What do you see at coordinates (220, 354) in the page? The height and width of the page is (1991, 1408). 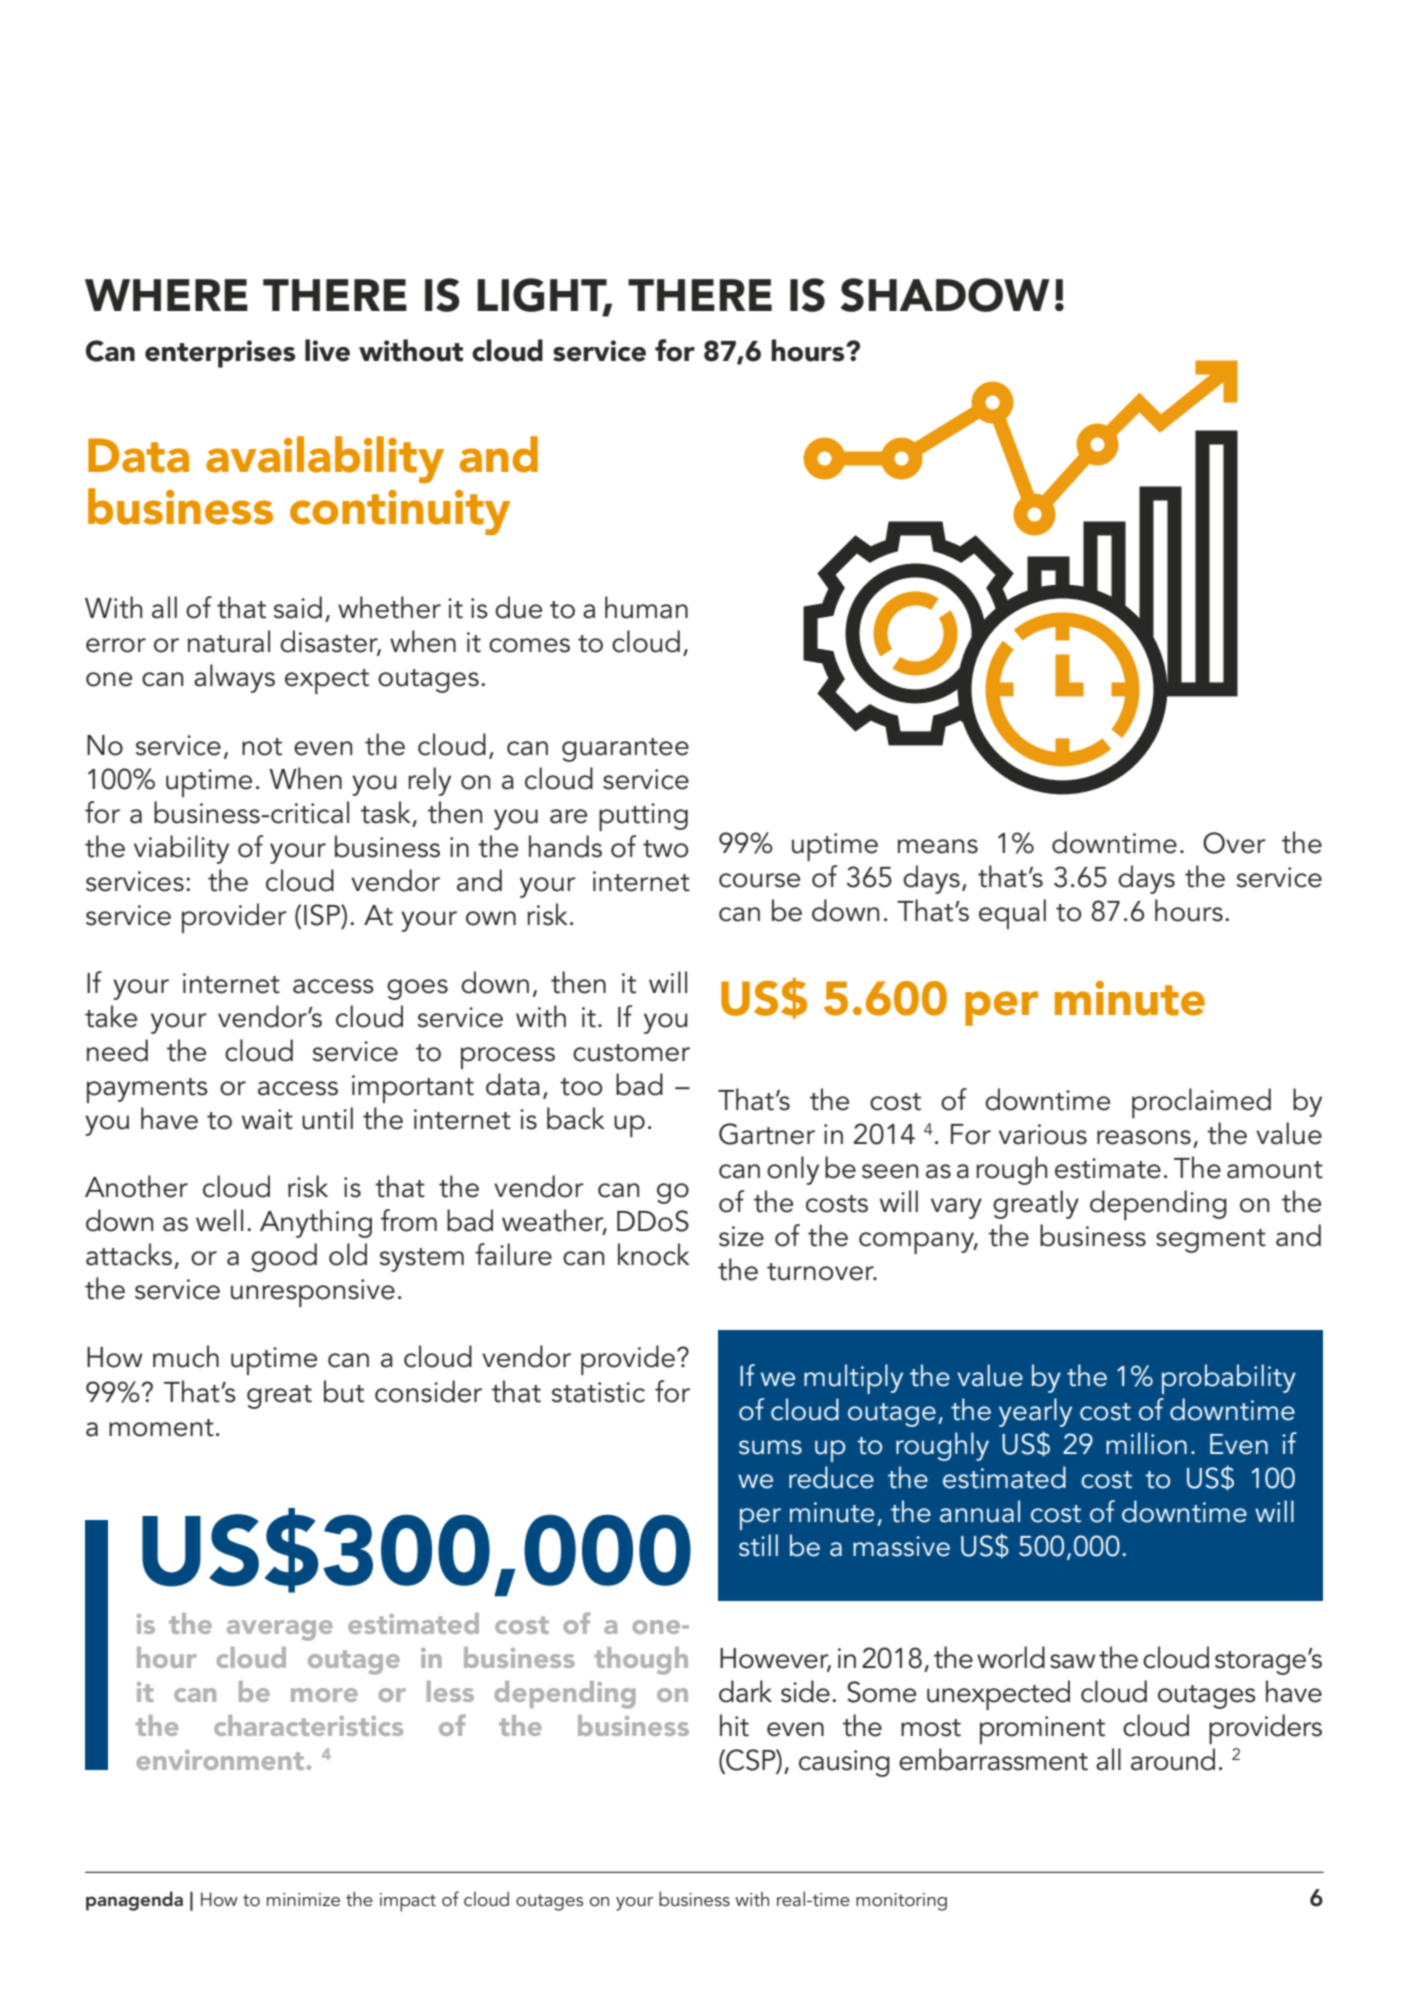 I see `enterprises` at bounding box center [220, 354].
